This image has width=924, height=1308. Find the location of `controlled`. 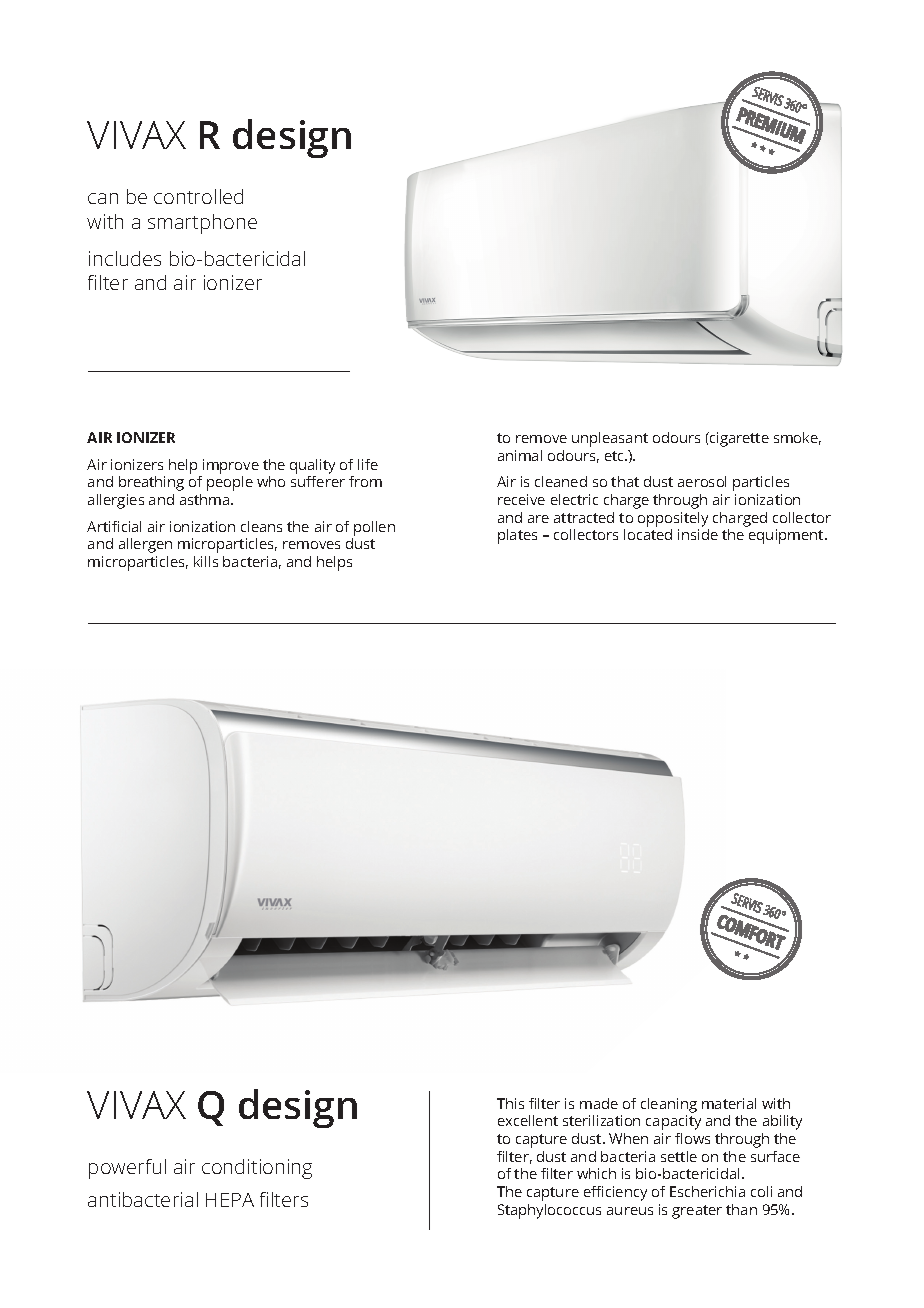

controlled is located at coordinates (198, 196).
